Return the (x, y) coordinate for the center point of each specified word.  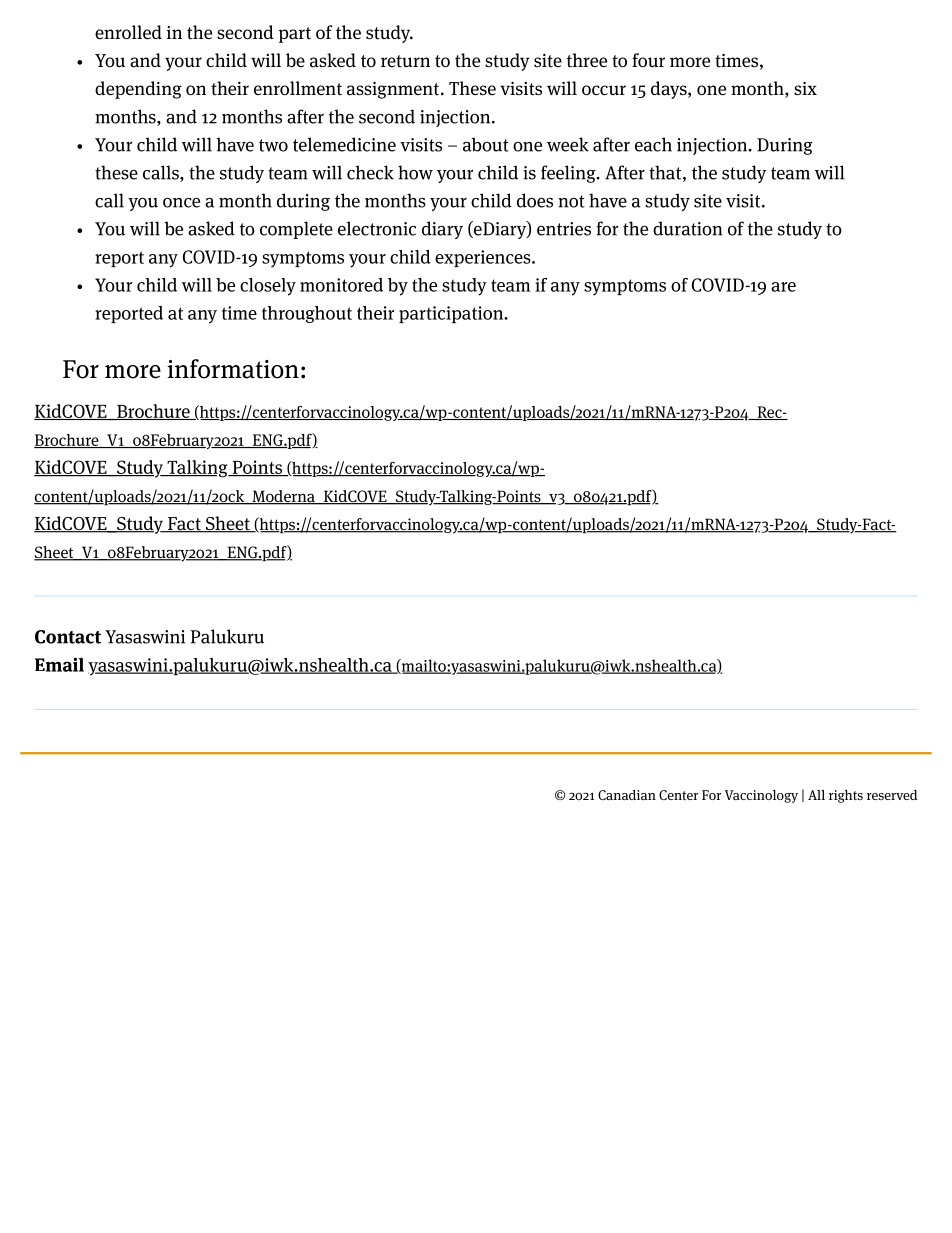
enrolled (128, 32)
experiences (484, 258)
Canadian (627, 795)
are (783, 287)
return (405, 61)
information (233, 369)
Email (59, 664)
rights (846, 796)
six (805, 89)
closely (268, 287)
